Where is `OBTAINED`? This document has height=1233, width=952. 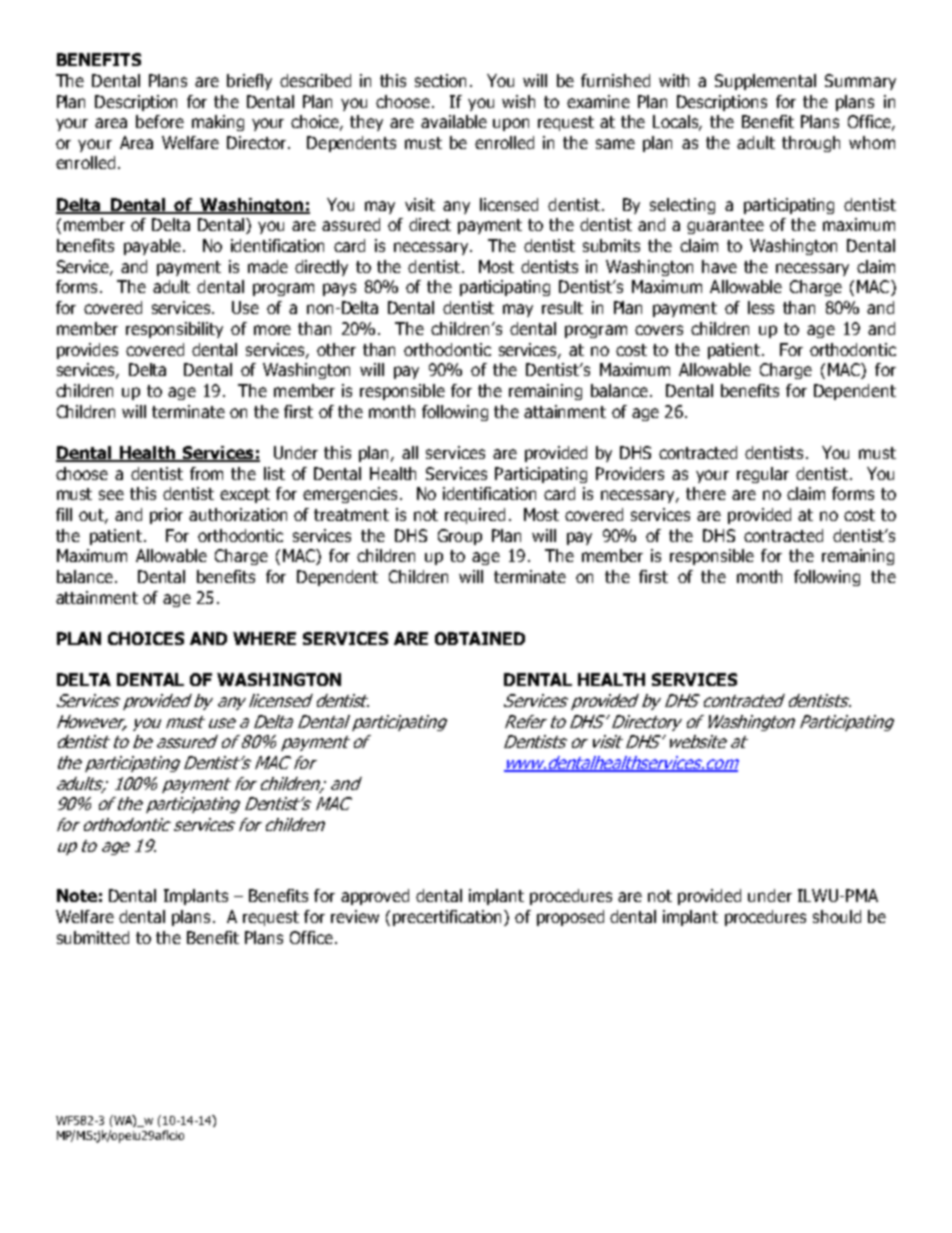
OBTAINED is located at coordinates (480, 638).
